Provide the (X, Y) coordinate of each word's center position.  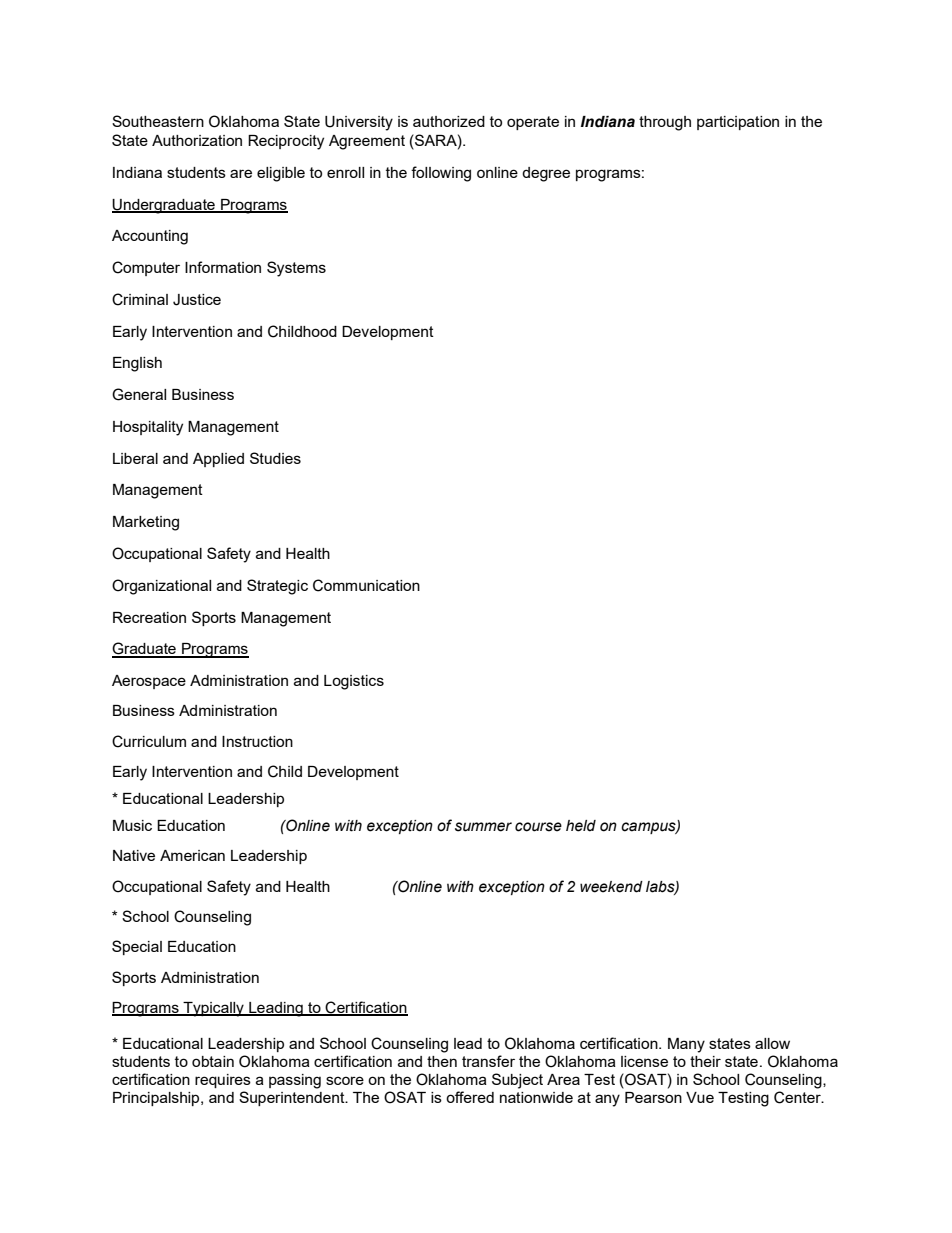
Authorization (197, 140)
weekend (611, 887)
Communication (366, 585)
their (705, 1061)
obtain (213, 1061)
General (139, 394)
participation (738, 123)
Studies (275, 458)
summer (483, 827)
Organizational (161, 587)
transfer (488, 1061)
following (441, 174)
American (192, 855)
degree (546, 174)
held (581, 826)
